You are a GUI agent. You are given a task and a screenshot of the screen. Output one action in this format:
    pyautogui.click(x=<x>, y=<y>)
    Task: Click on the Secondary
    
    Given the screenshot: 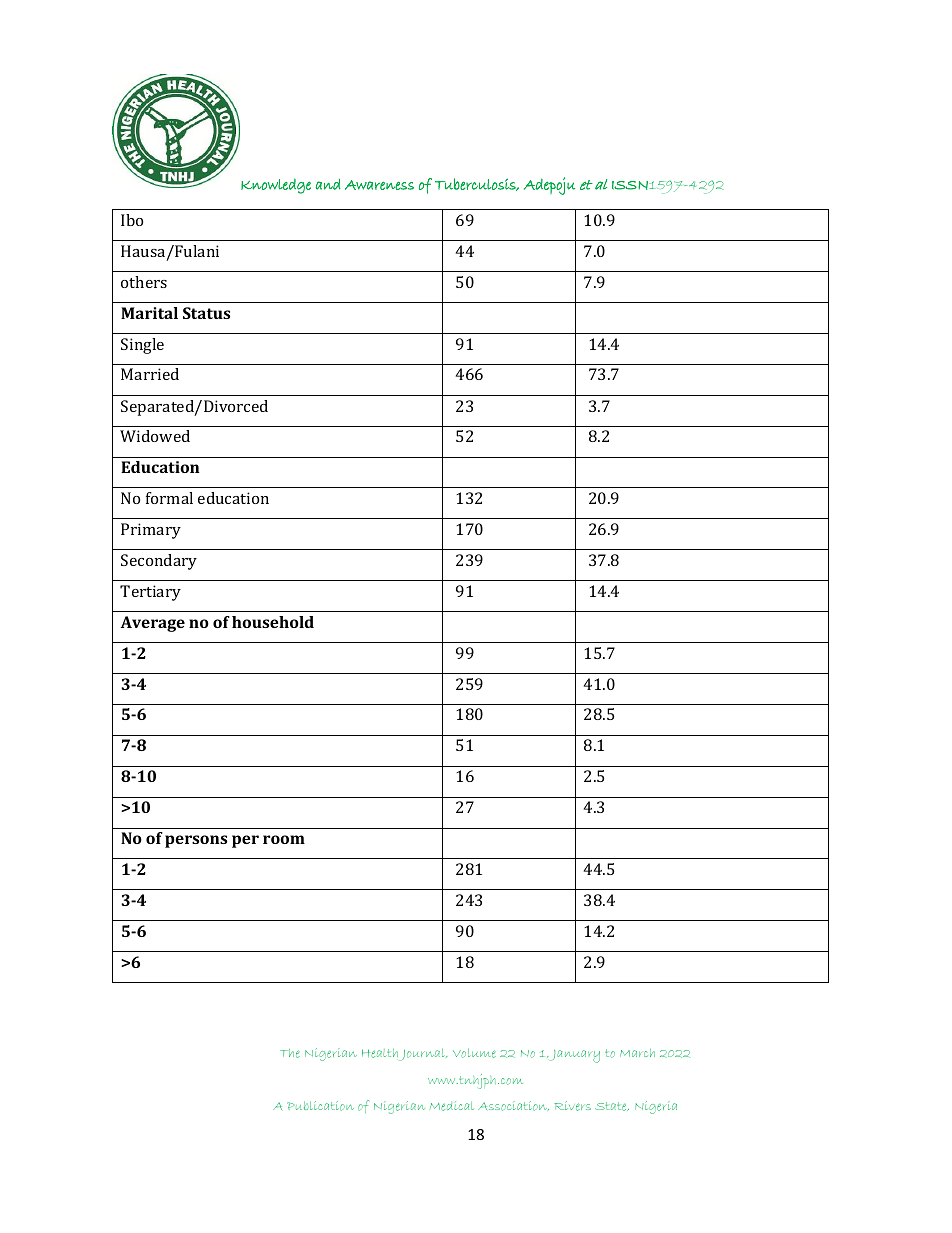 What is the action you would take?
    pyautogui.click(x=159, y=562)
